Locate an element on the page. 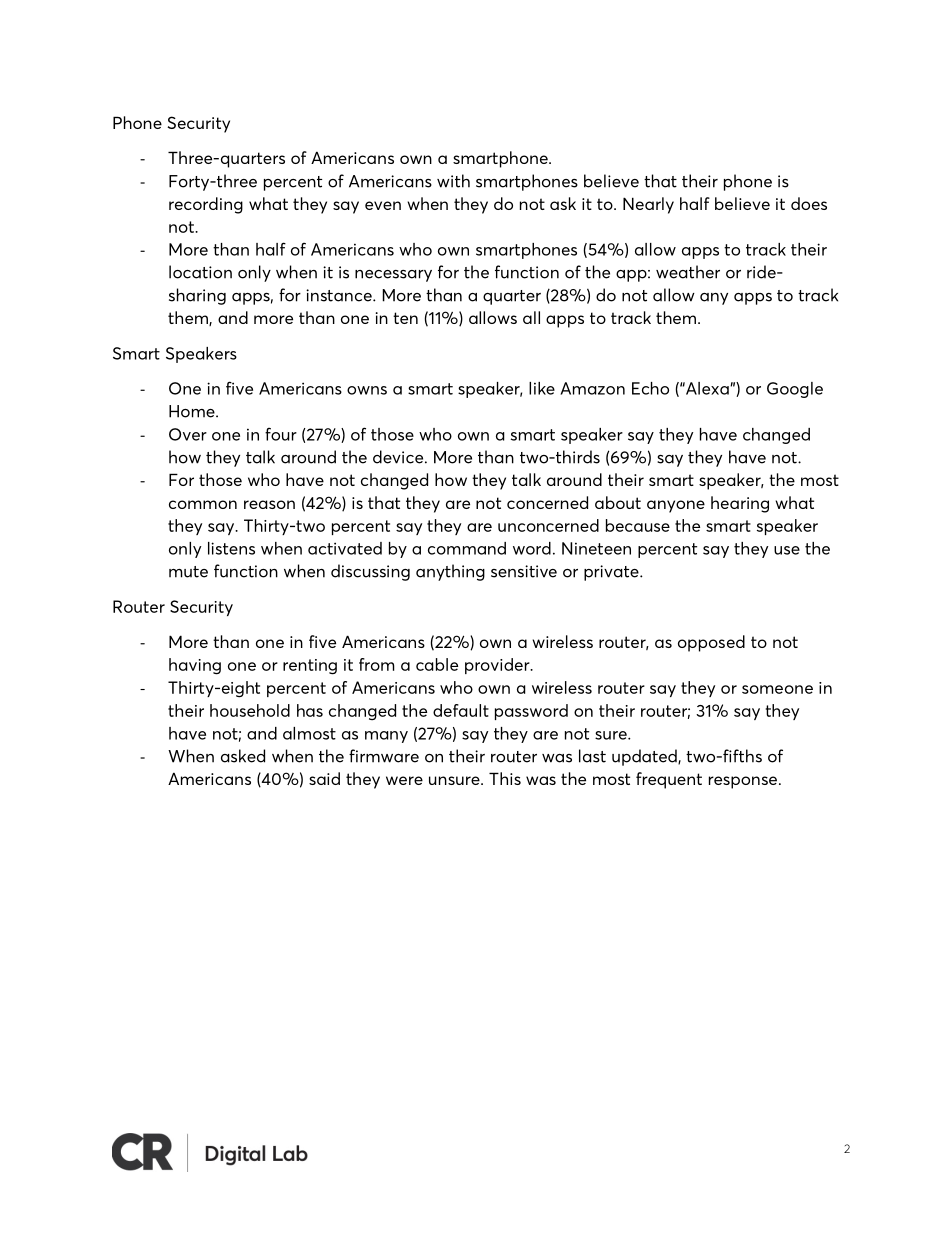 The width and height of the page is (952, 1233). with is located at coordinates (453, 181).
